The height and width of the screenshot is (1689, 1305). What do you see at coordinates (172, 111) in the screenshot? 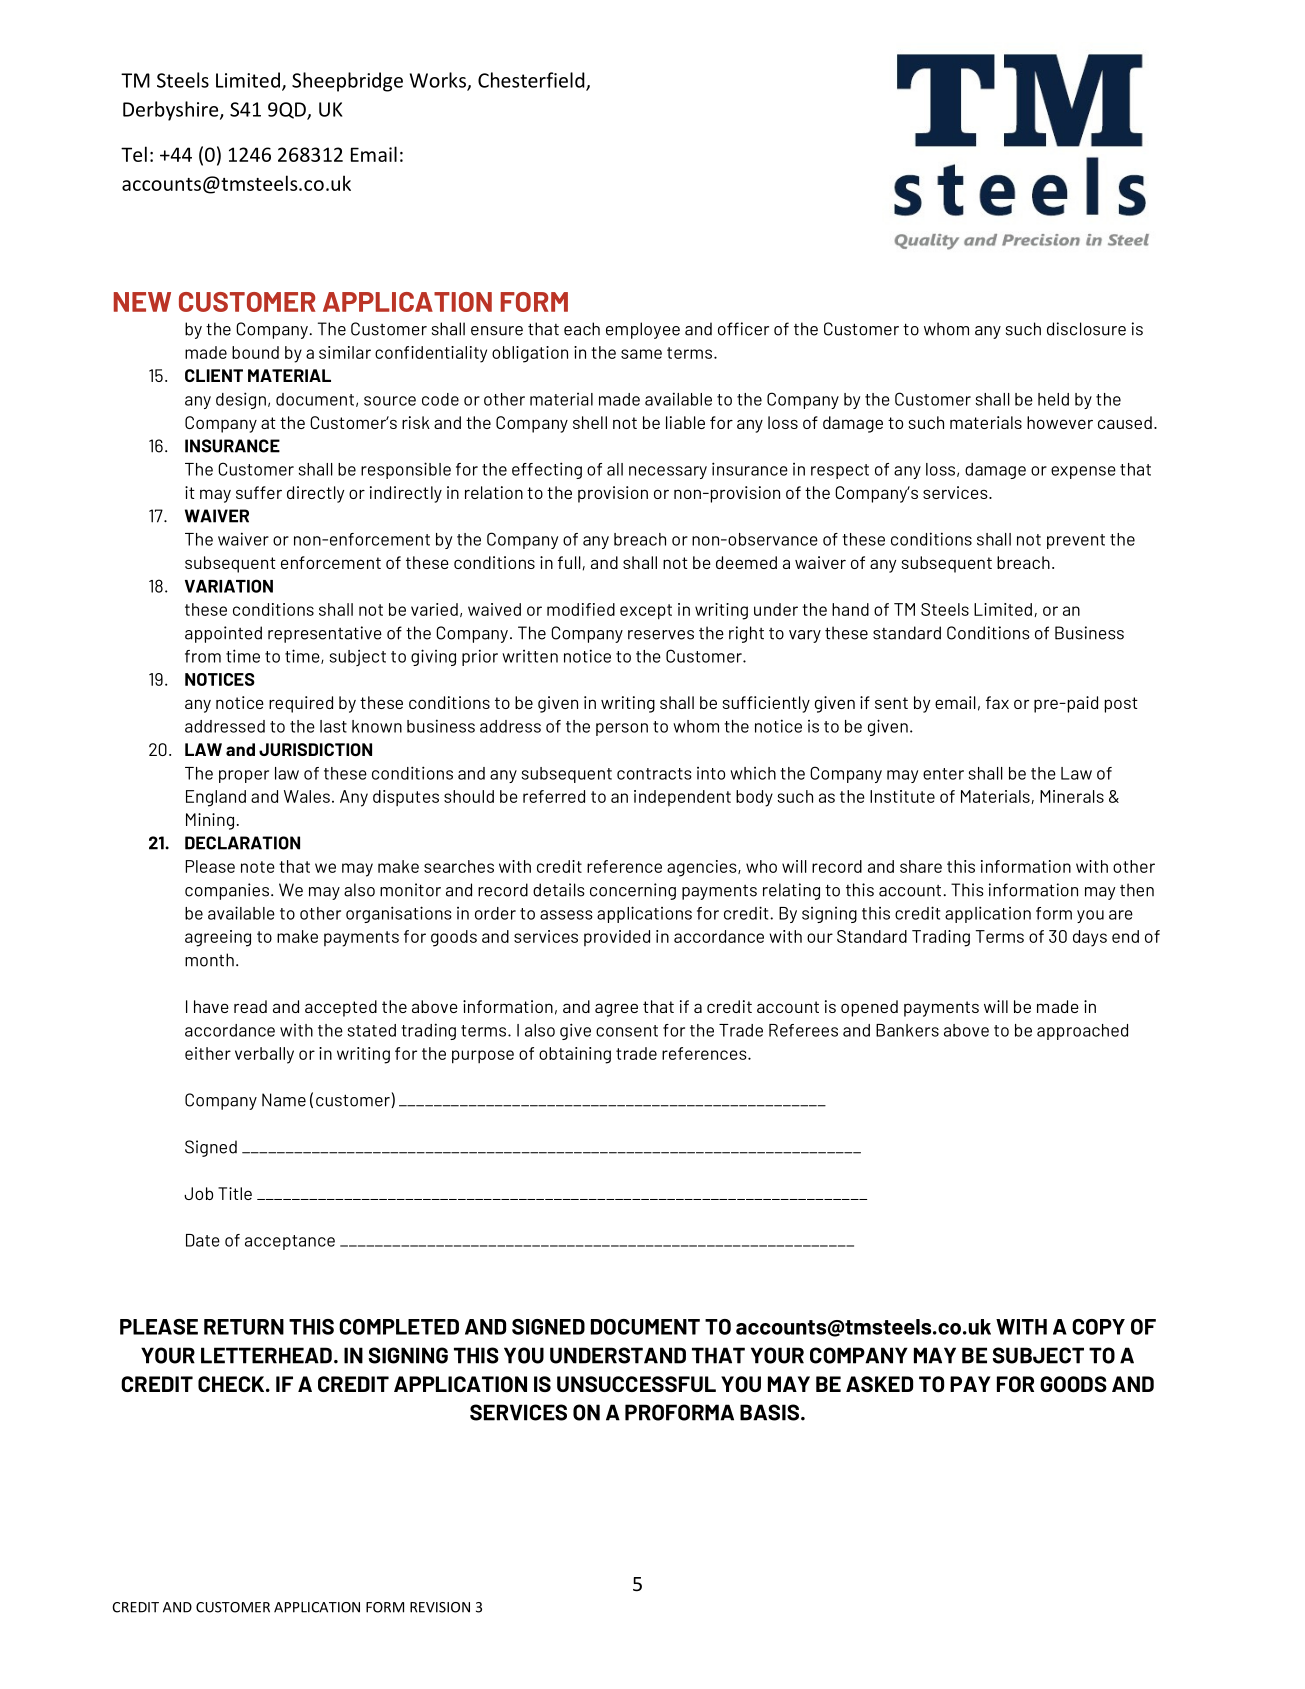
I see `Derbyshire` at bounding box center [172, 111].
